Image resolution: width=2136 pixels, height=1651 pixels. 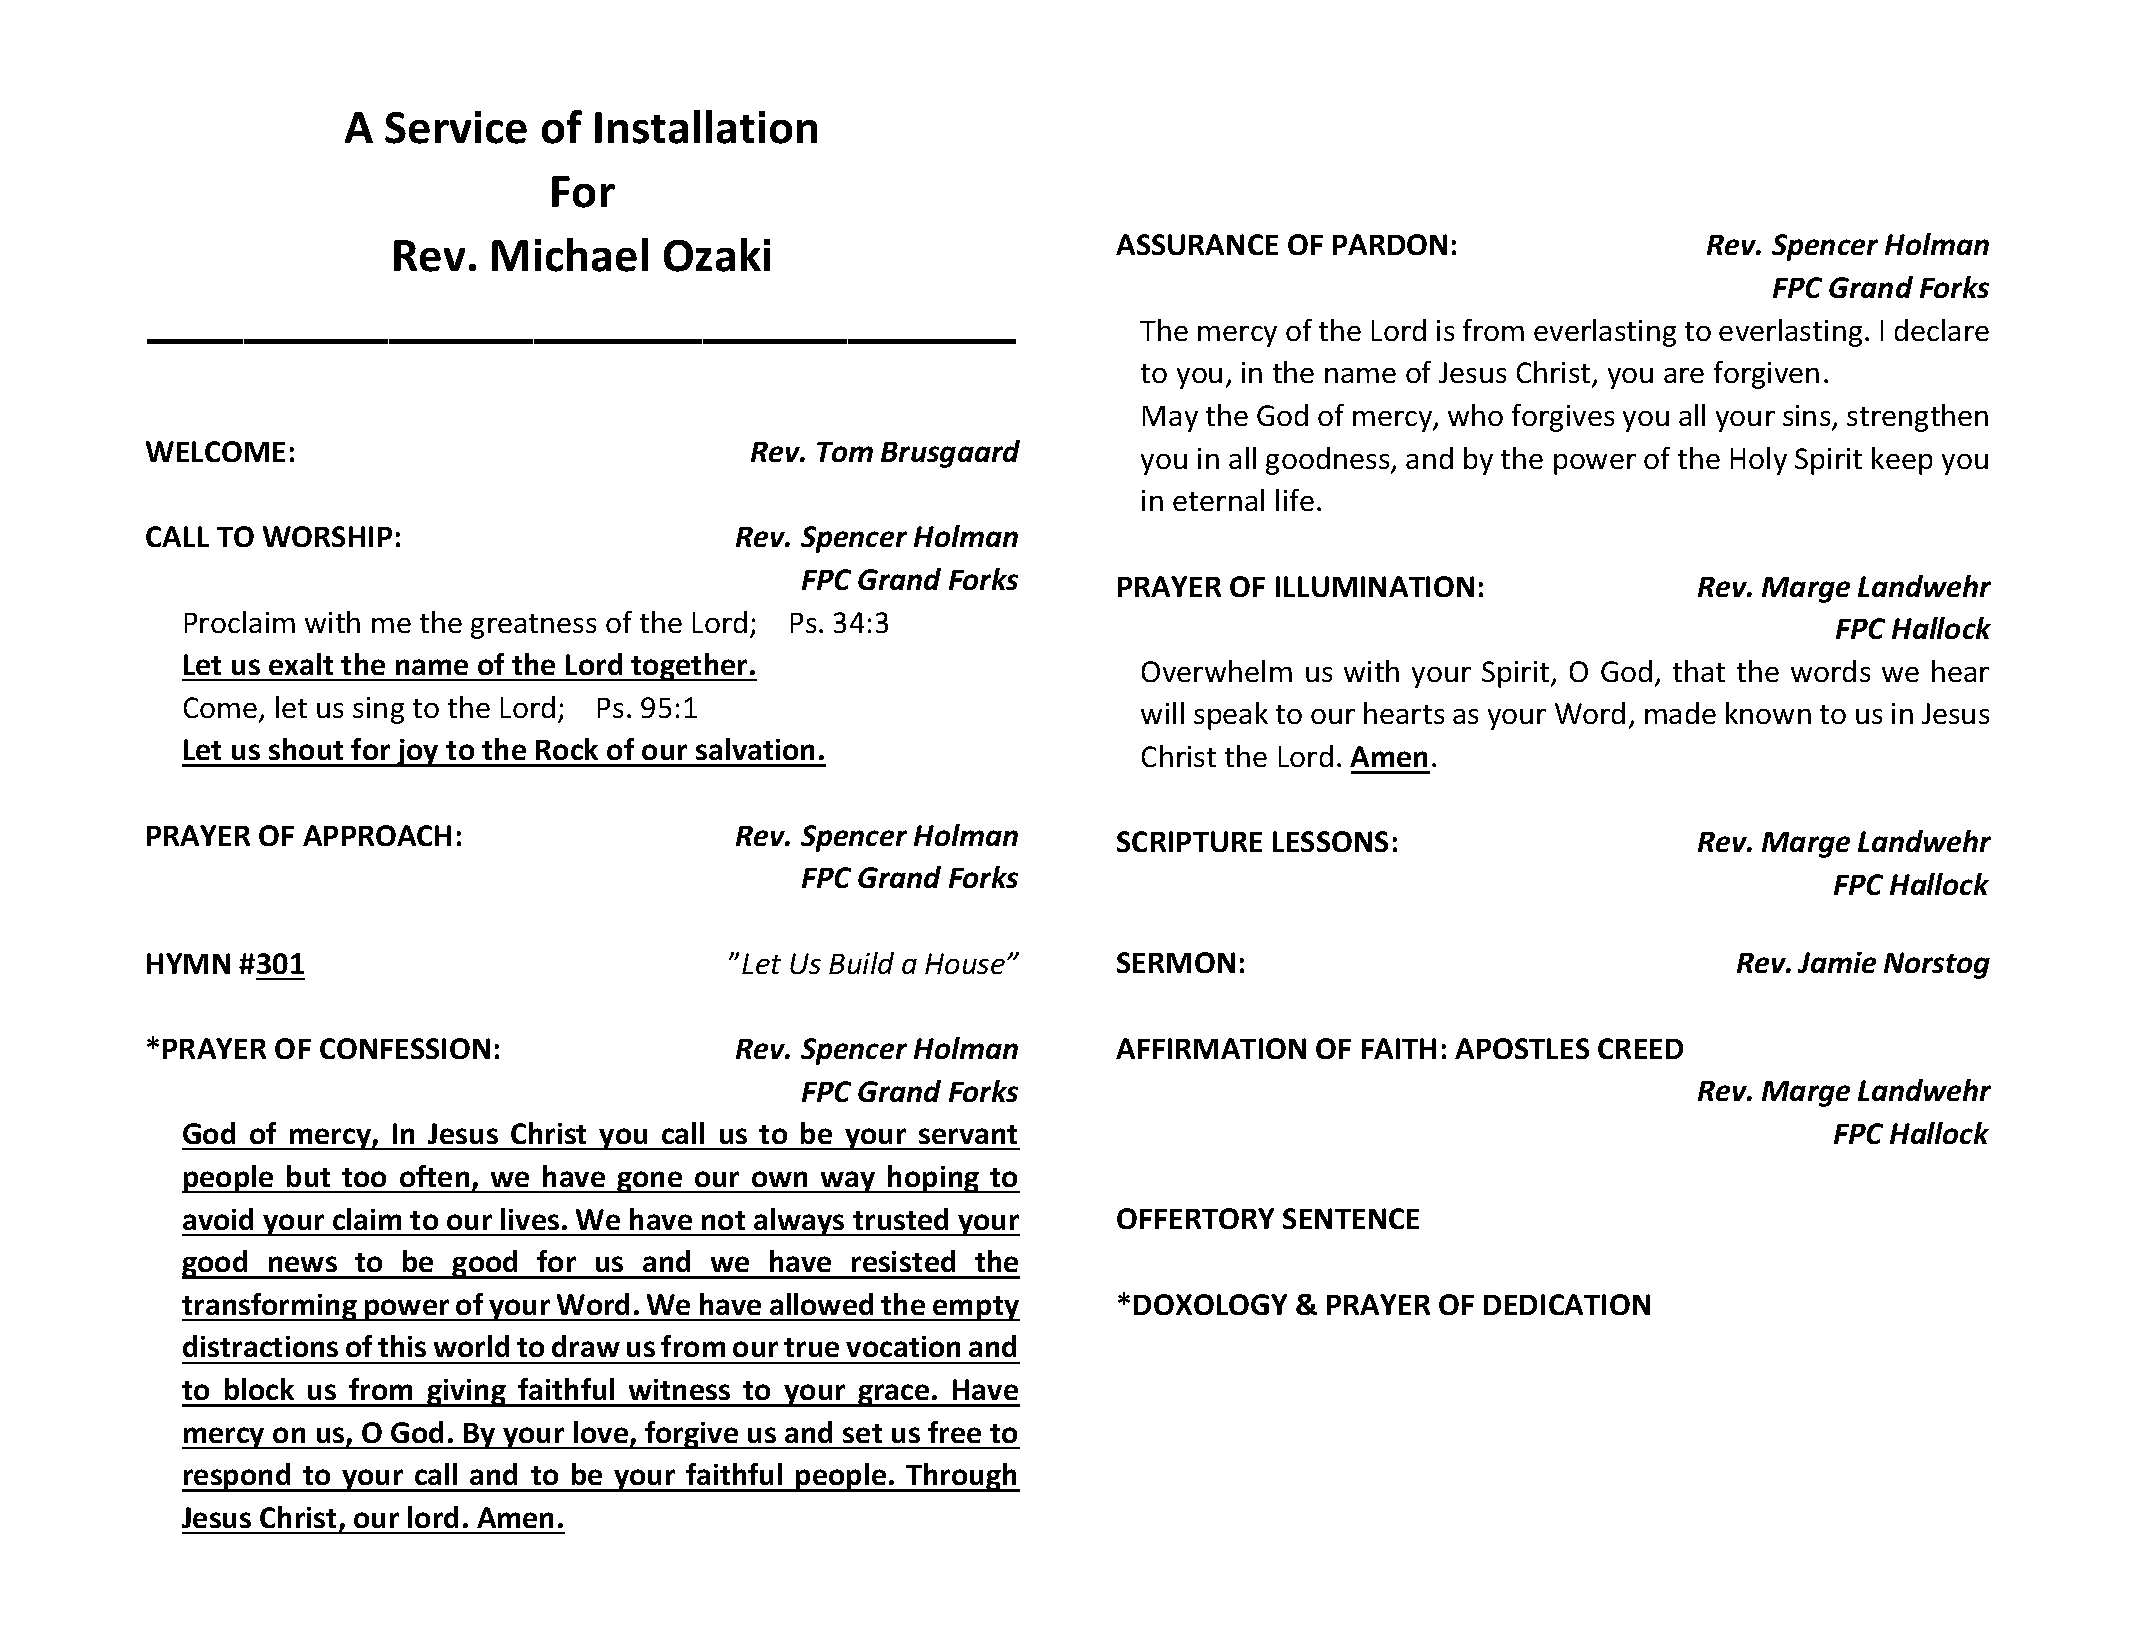 I want to click on often, so click(x=434, y=1176).
